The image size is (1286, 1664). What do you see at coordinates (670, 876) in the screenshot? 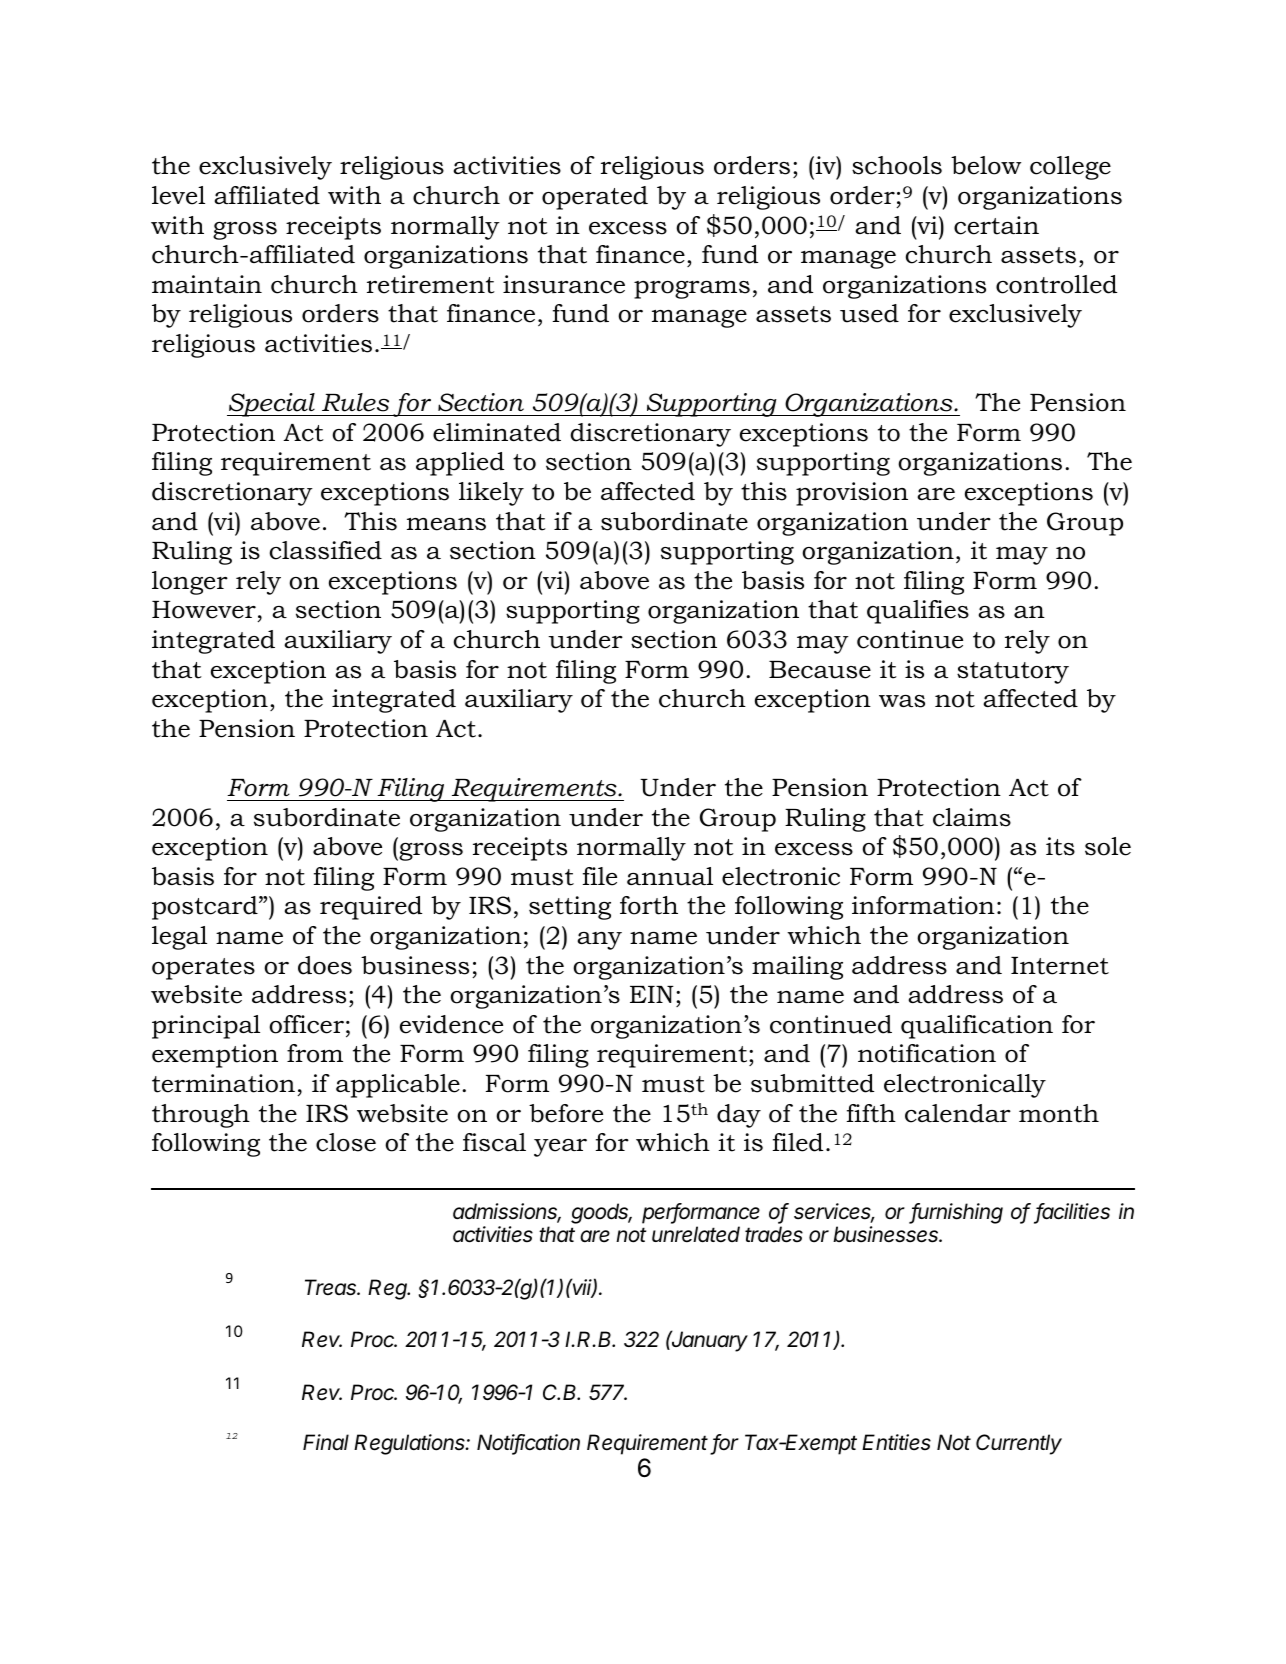
I see `annual` at bounding box center [670, 876].
